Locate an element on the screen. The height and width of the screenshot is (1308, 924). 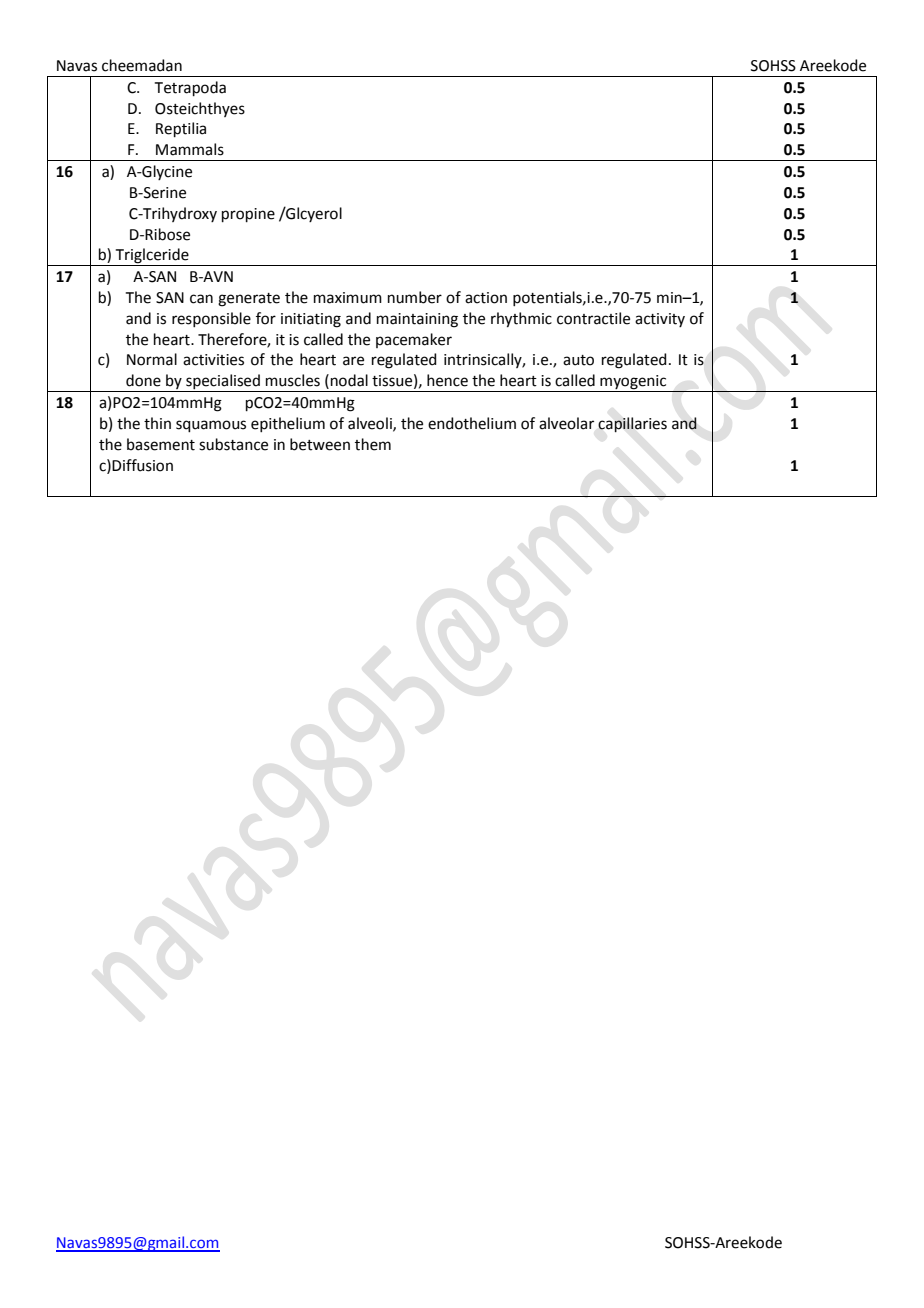
capillaries is located at coordinates (632, 424).
